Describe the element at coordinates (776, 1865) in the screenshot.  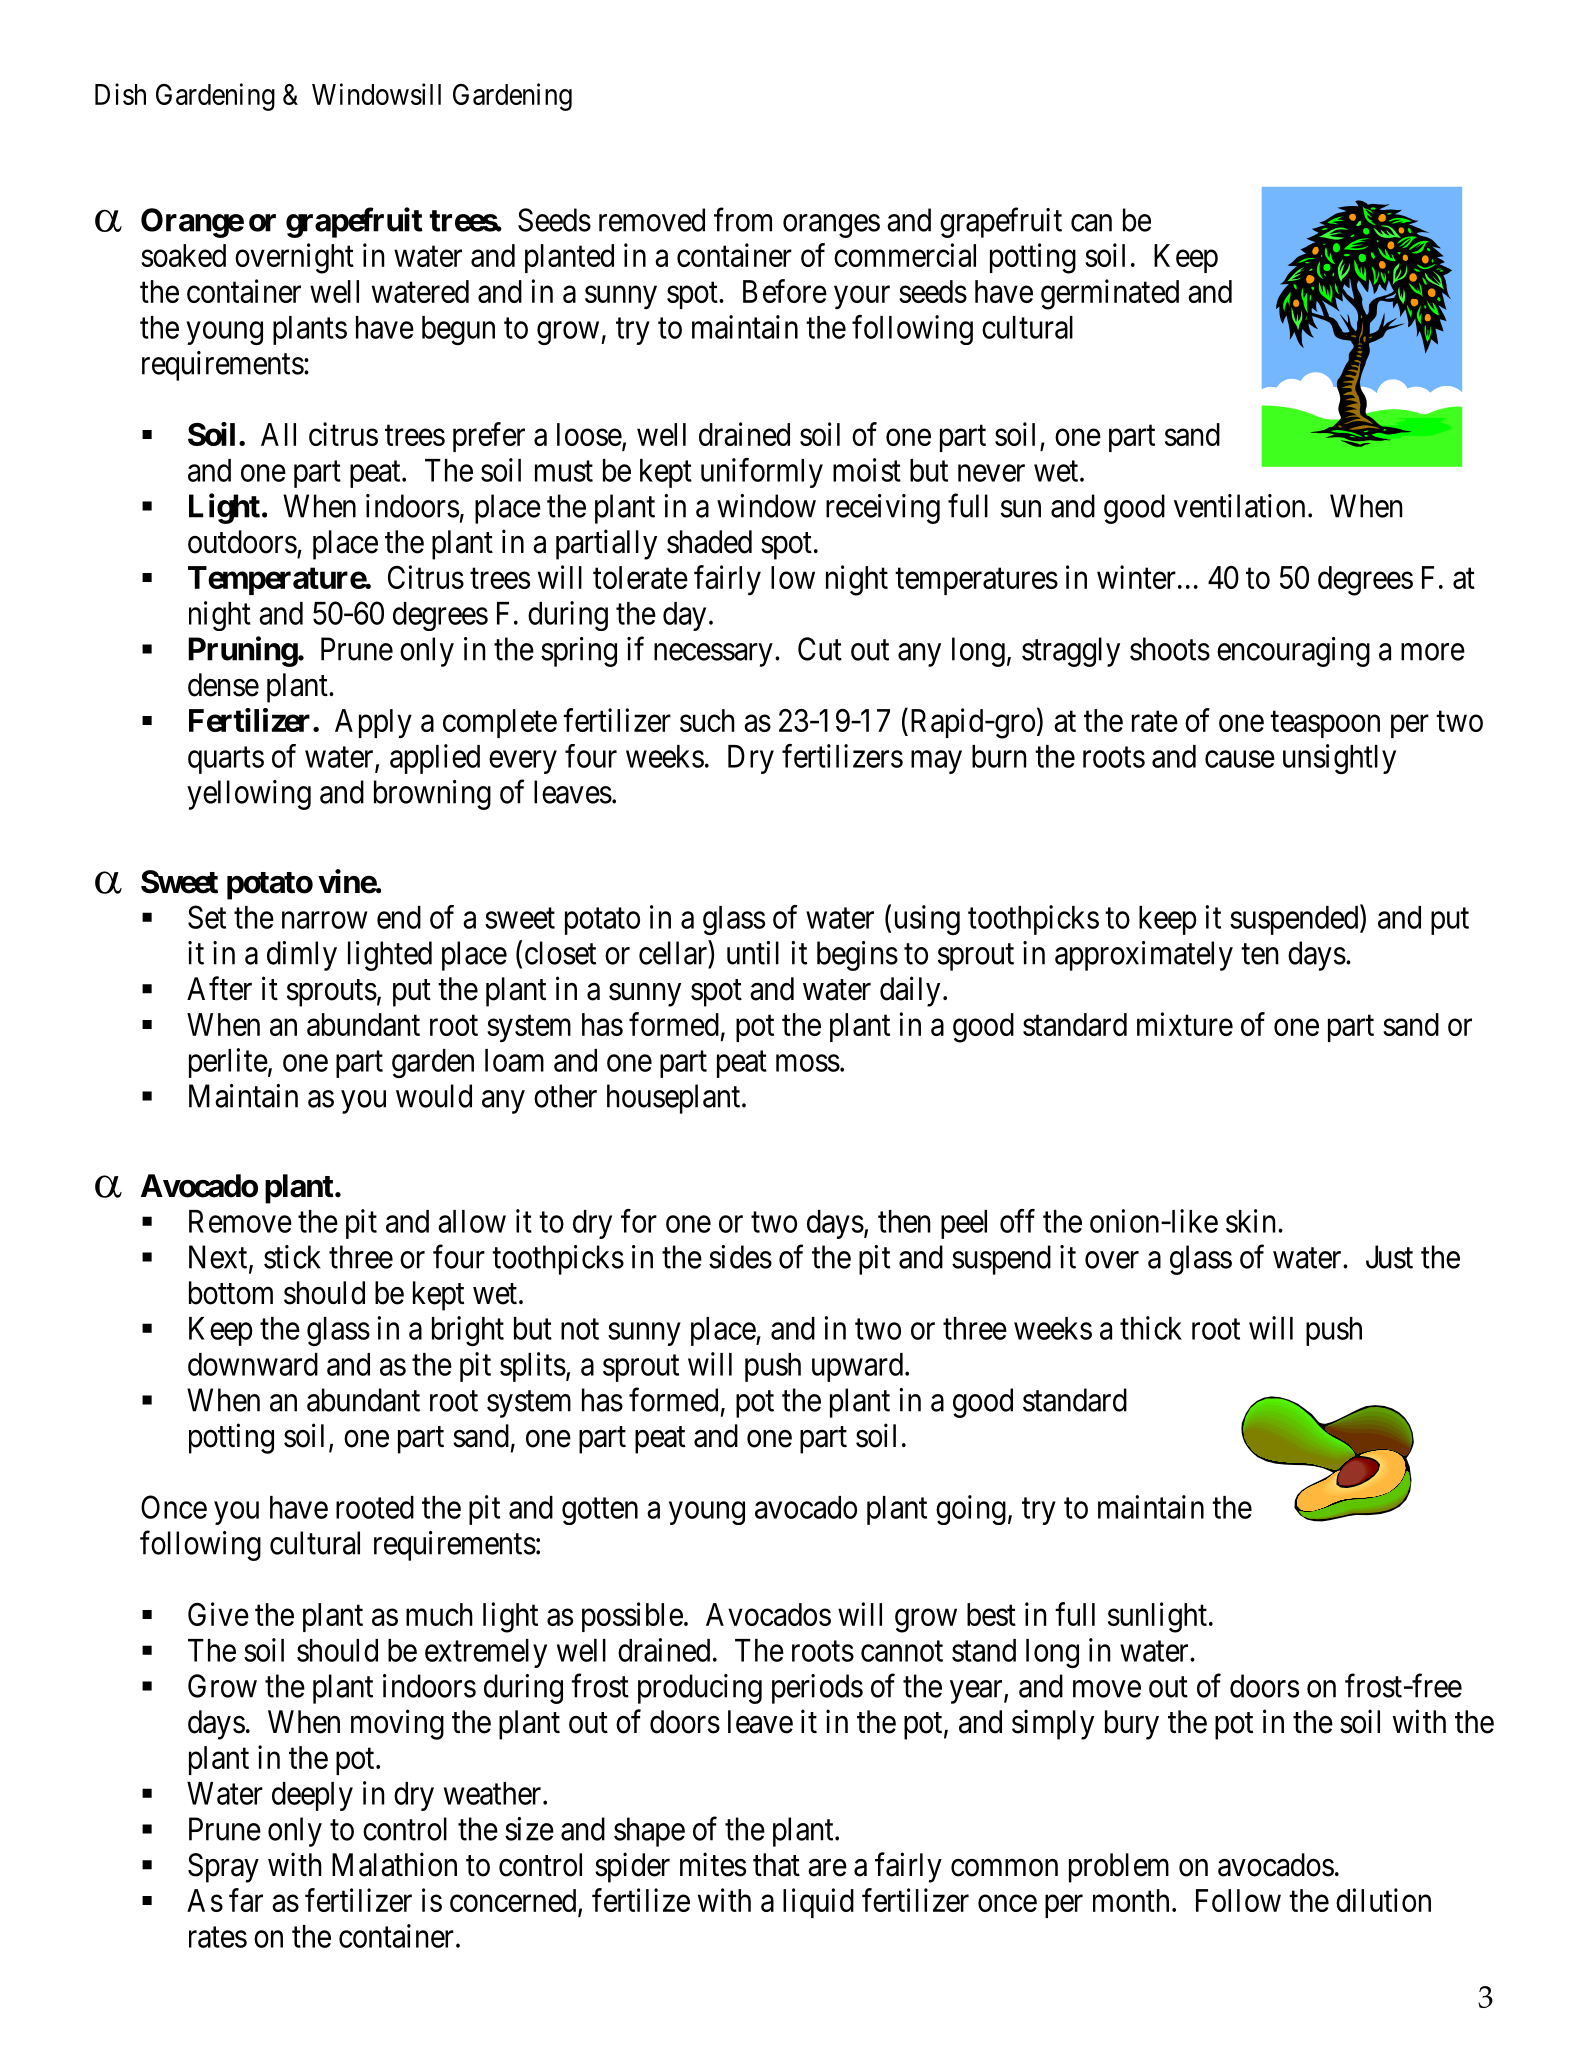
I see `that` at that location.
